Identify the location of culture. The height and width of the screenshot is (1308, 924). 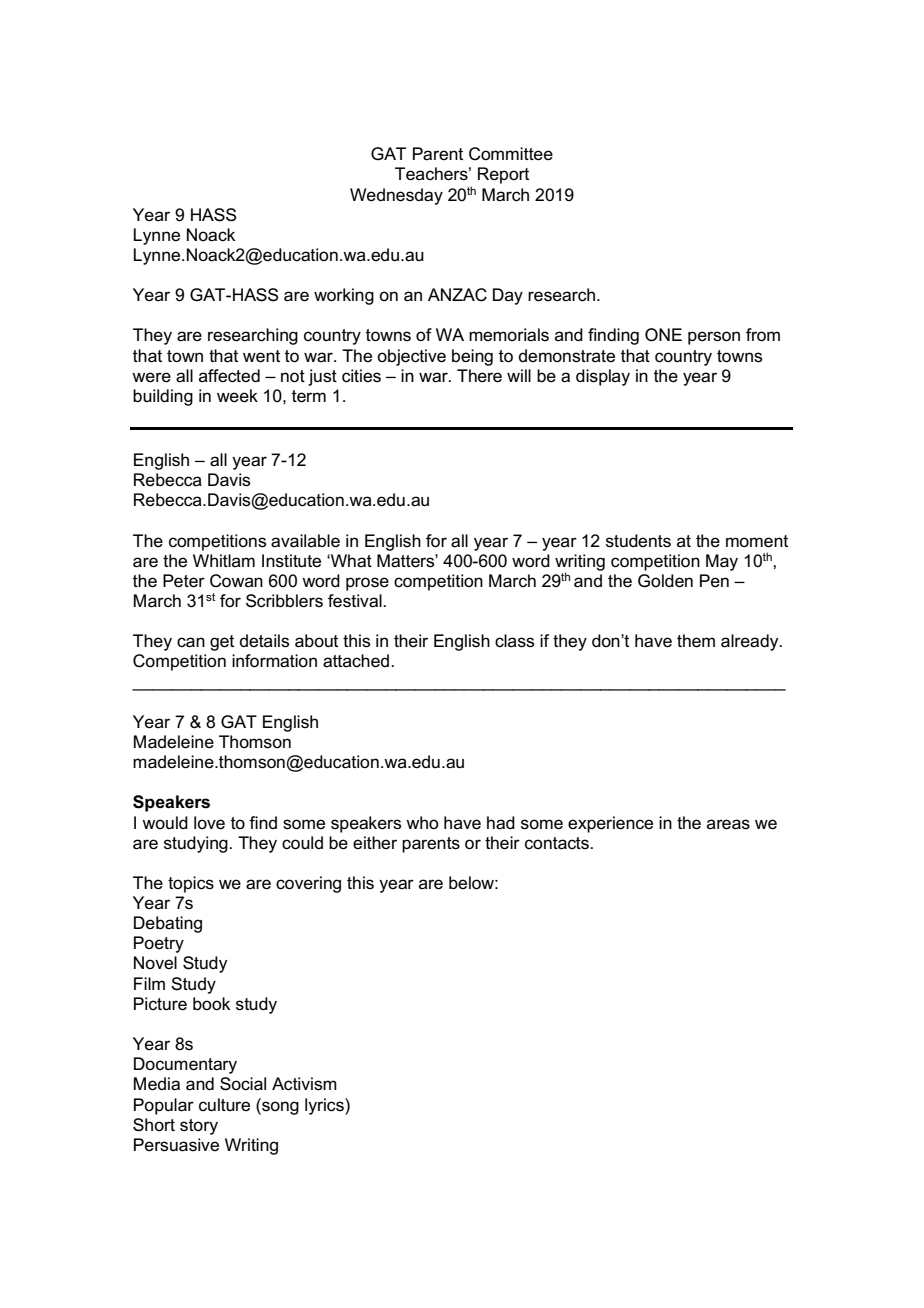
(224, 1104).
